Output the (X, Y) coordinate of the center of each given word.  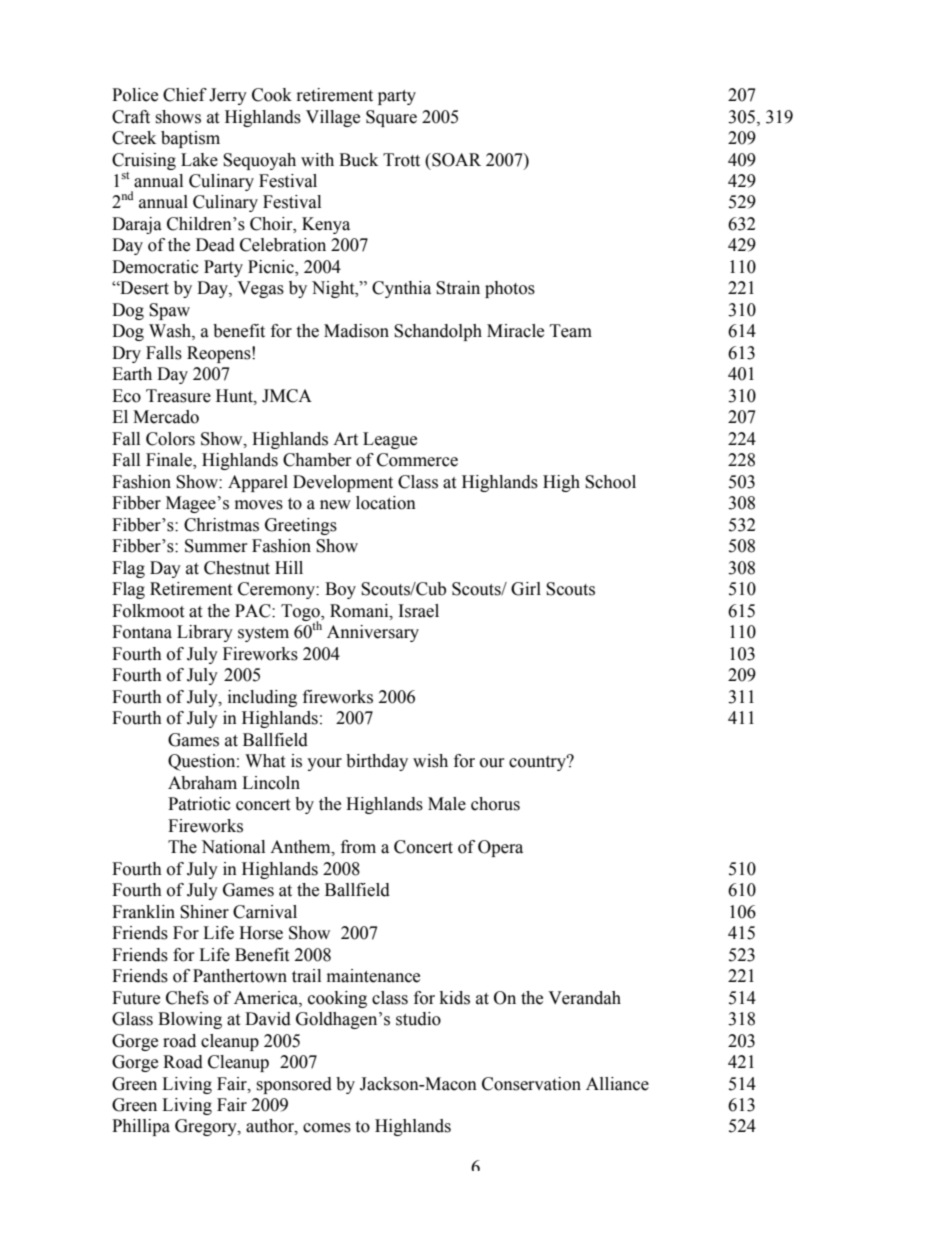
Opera (500, 848)
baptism (190, 139)
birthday (377, 762)
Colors (170, 439)
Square (391, 118)
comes (327, 1128)
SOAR (455, 160)
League (390, 440)
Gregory (207, 1127)
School (610, 482)
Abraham (202, 783)
